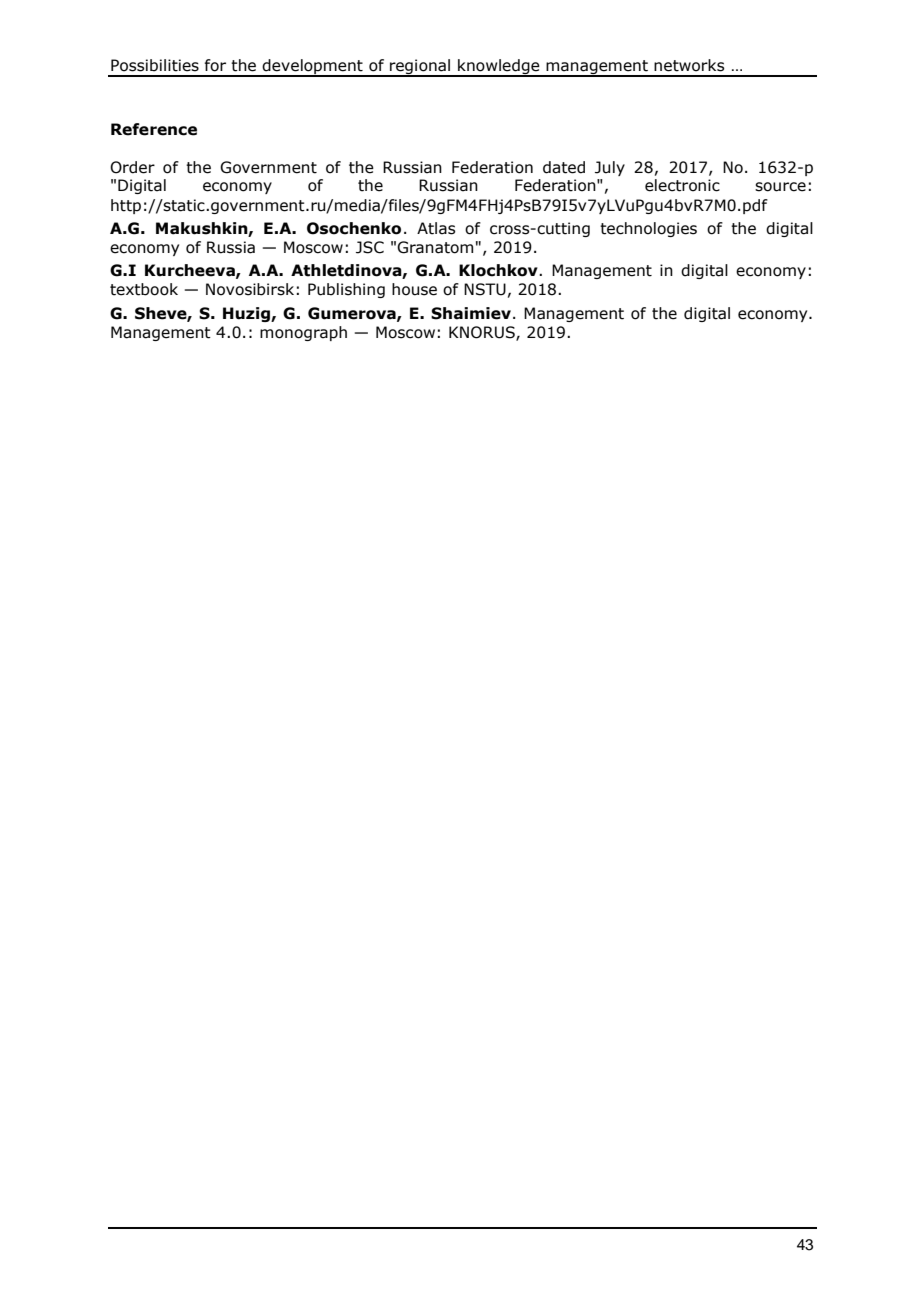  What do you see at coordinates (682, 185) in the screenshot?
I see `electronic` at bounding box center [682, 185].
